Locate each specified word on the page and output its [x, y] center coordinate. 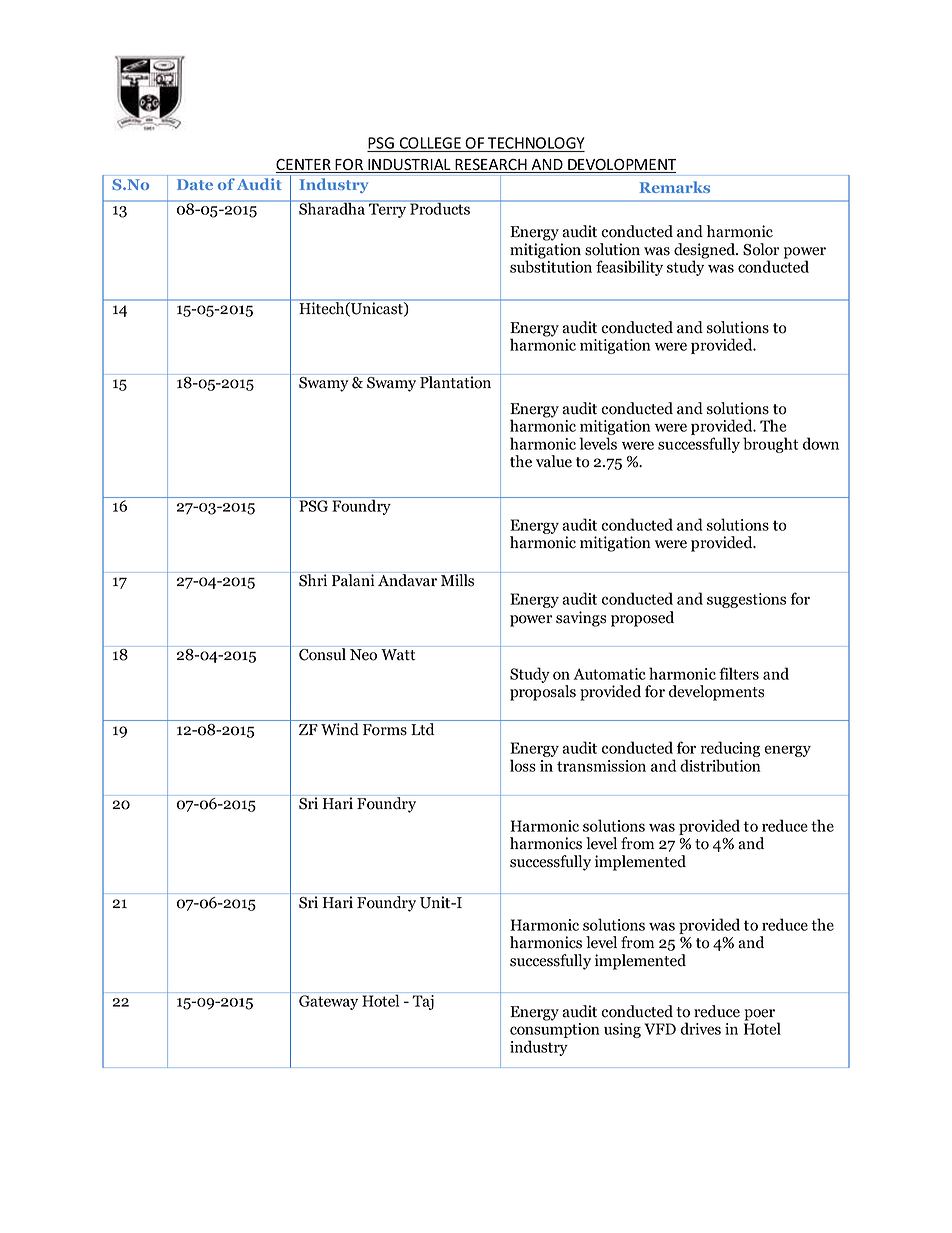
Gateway [328, 1002]
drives [700, 1028]
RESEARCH [491, 165]
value [554, 461]
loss [523, 765]
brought [770, 445]
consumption [555, 1032]
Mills [458, 579]
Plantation [456, 381]
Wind [340, 729]
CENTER [304, 166]
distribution [720, 765]
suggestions [746, 600]
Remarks [675, 187]
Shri [313, 579]
